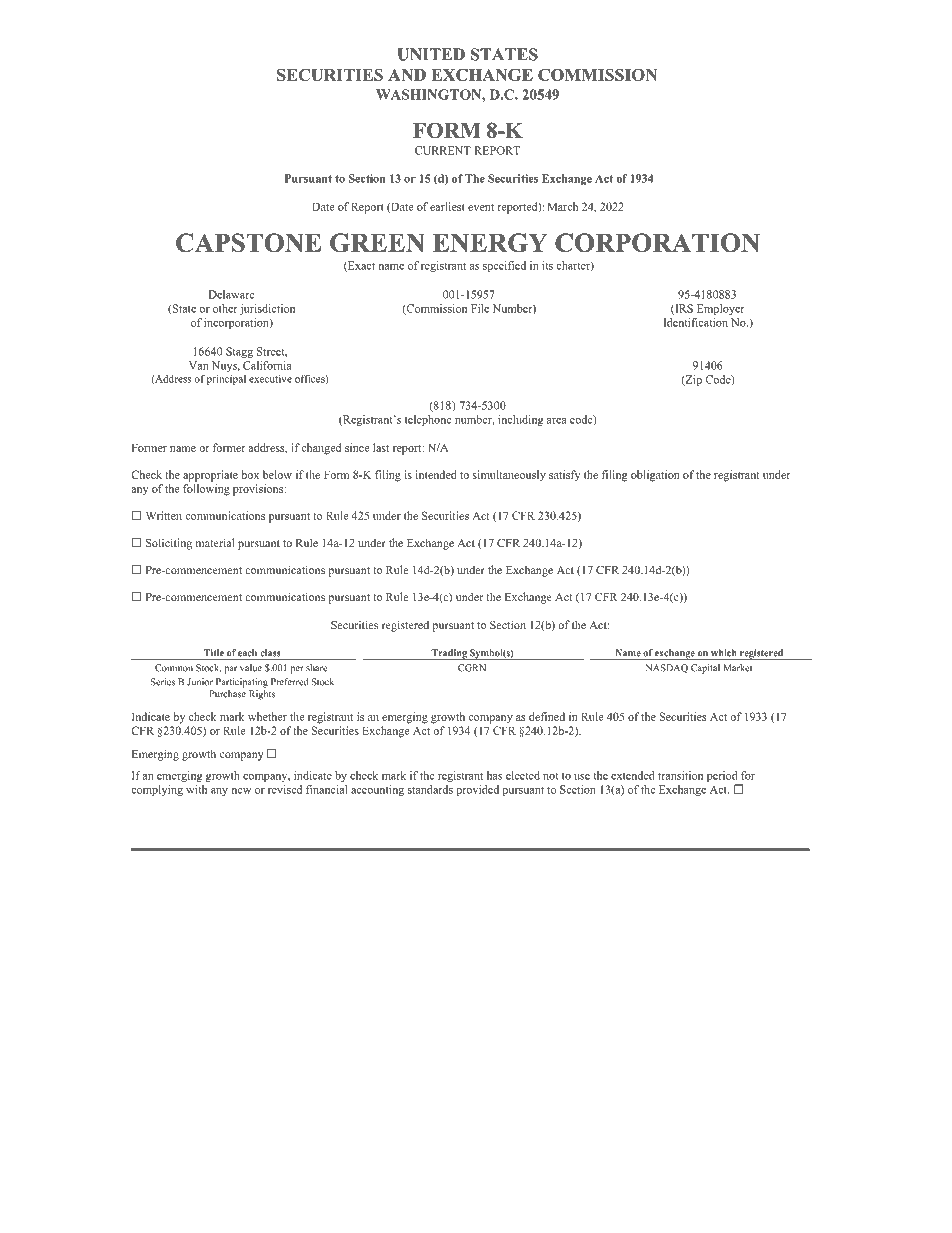 The width and height of the screenshot is (952, 1233). Describe the element at coordinates (241, 791) in the screenshot. I see `new` at that location.
